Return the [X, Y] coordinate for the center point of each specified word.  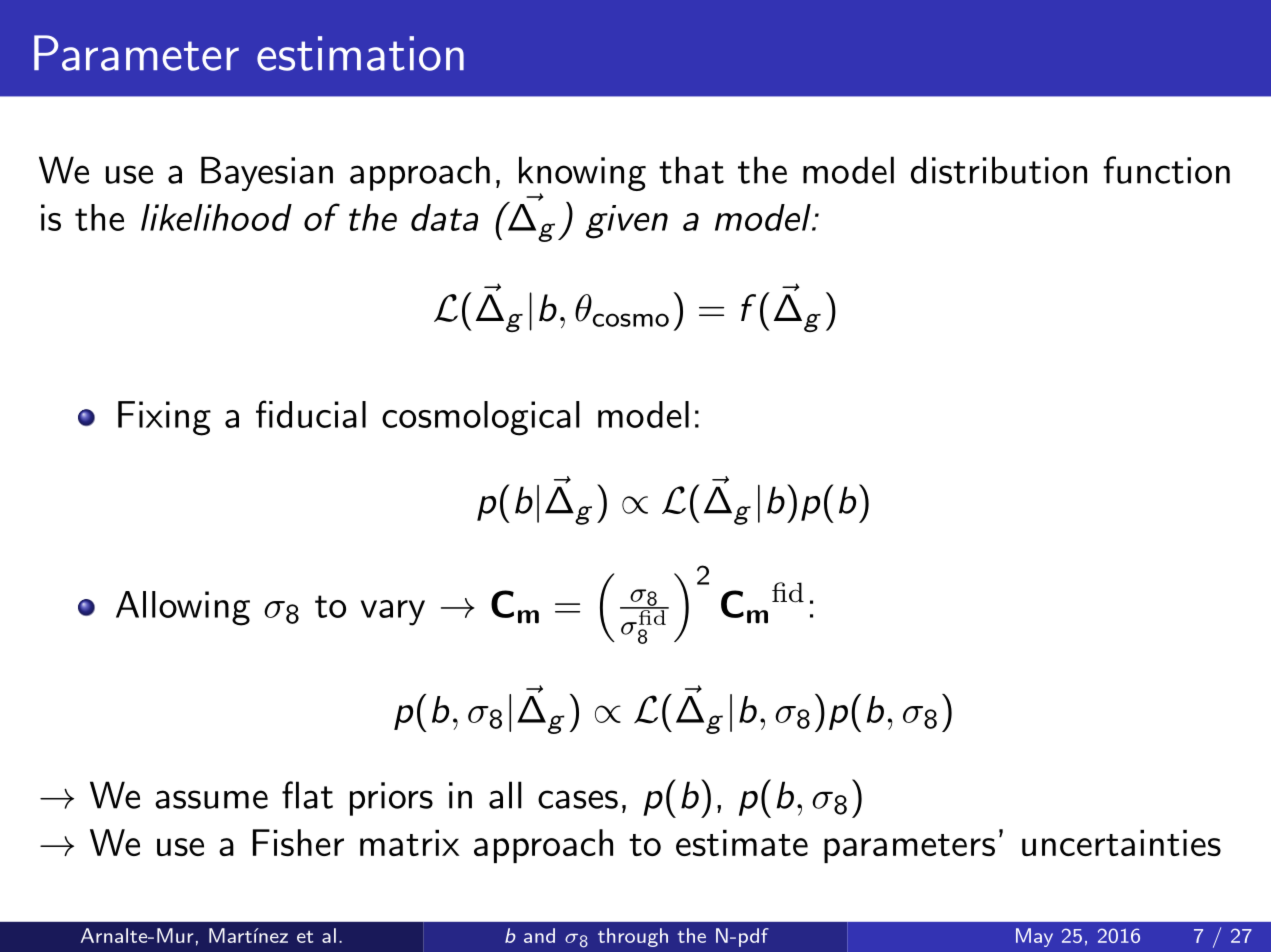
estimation [360, 53]
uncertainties [1121, 842]
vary [393, 613]
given [627, 222]
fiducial [311, 414]
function [1166, 170]
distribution [999, 170]
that [691, 170]
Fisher [298, 842]
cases [578, 799]
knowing [582, 173]
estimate [742, 842]
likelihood [216, 217]
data [444, 217]
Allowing [183, 608]
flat [307, 795]
